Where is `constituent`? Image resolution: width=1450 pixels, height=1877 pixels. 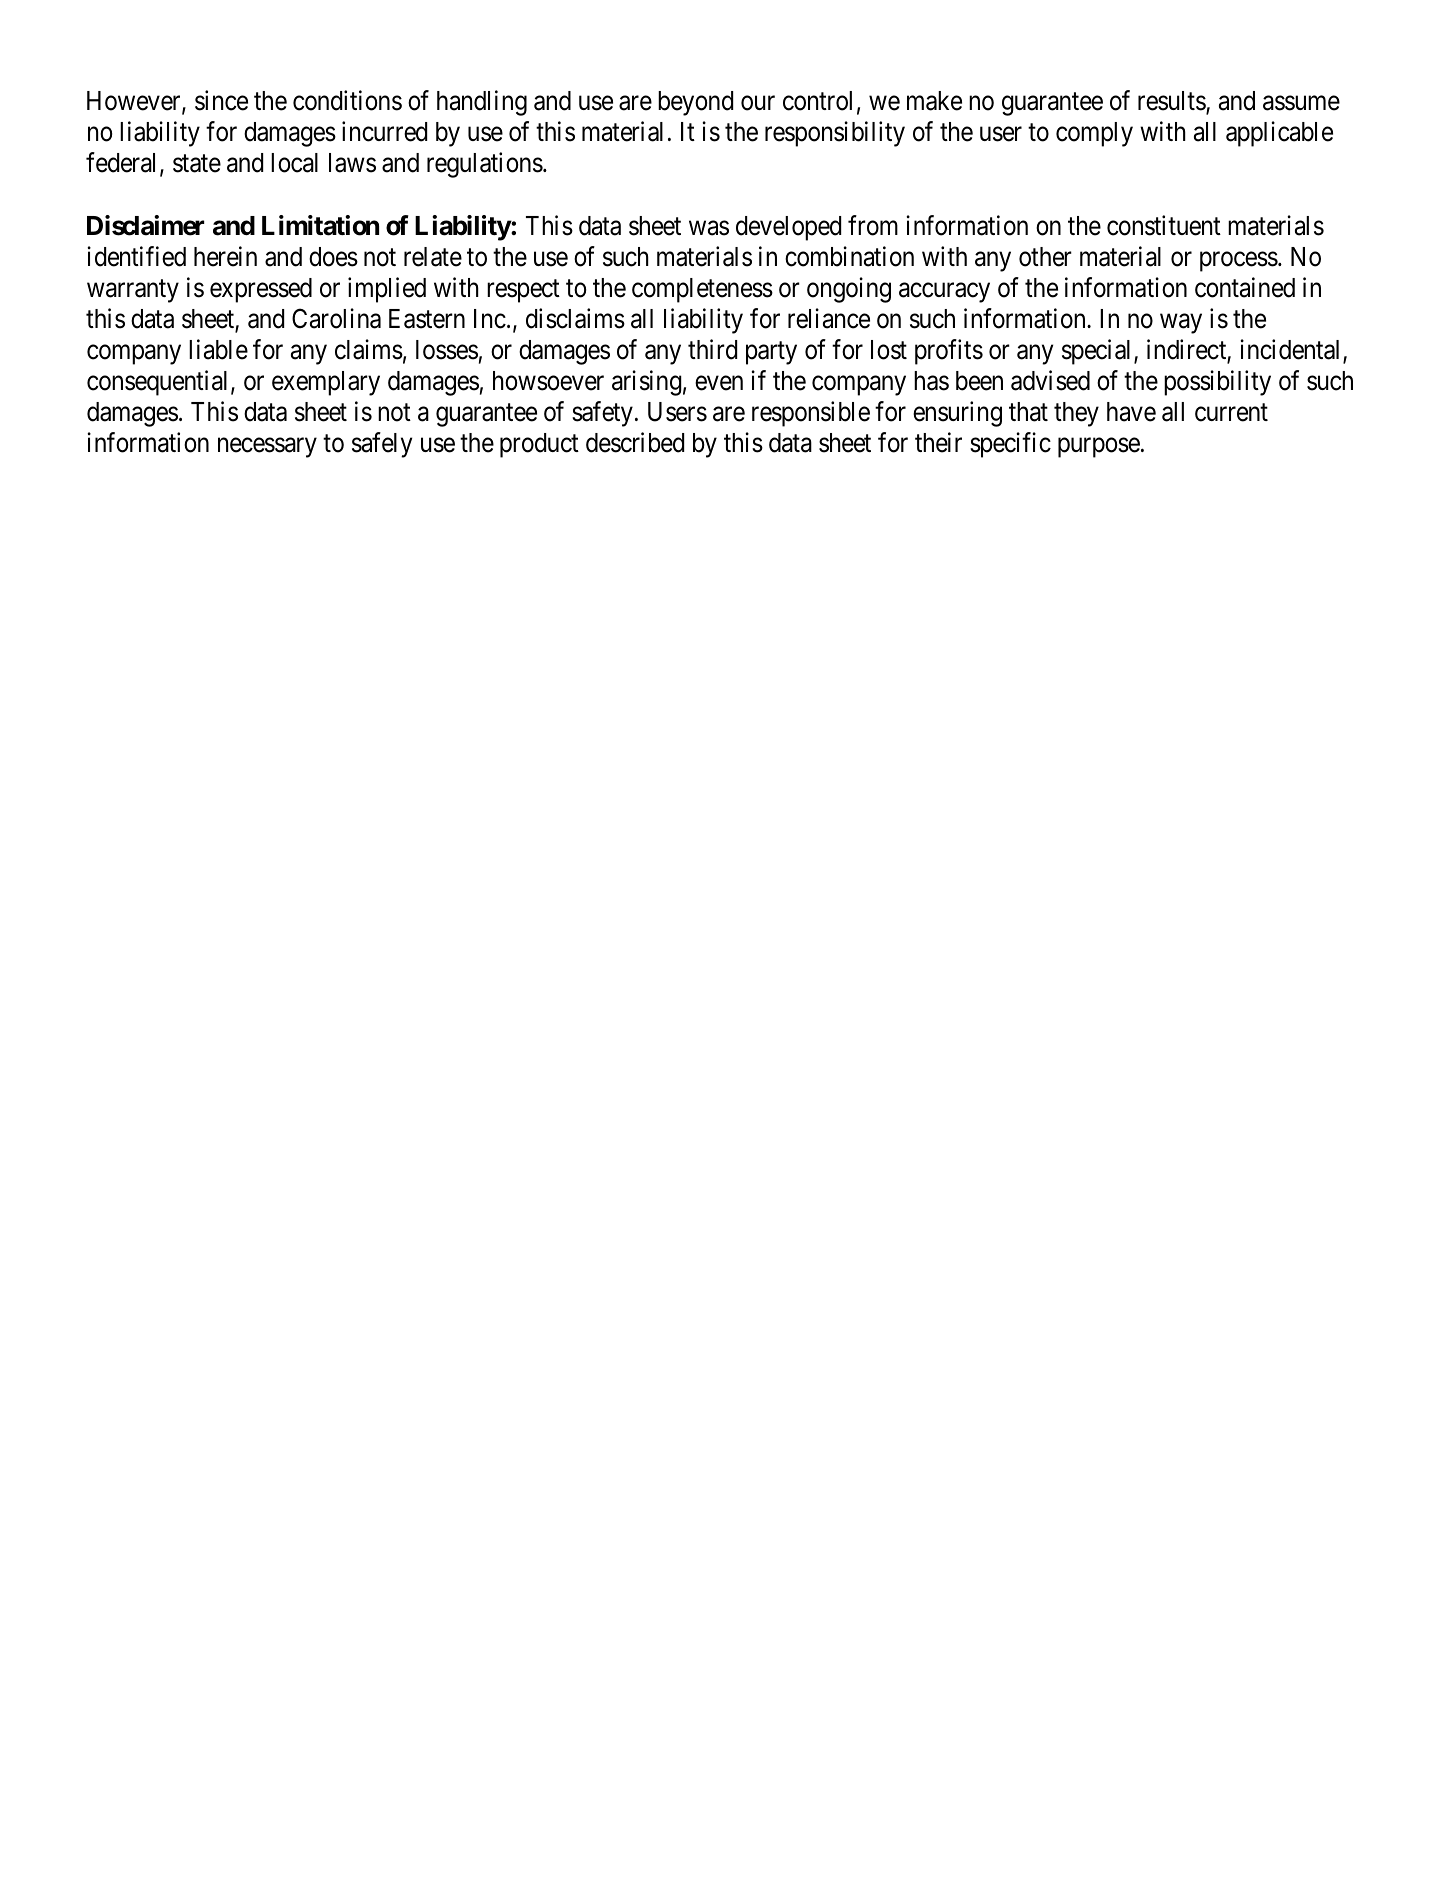 constituent is located at coordinates (1164, 225).
